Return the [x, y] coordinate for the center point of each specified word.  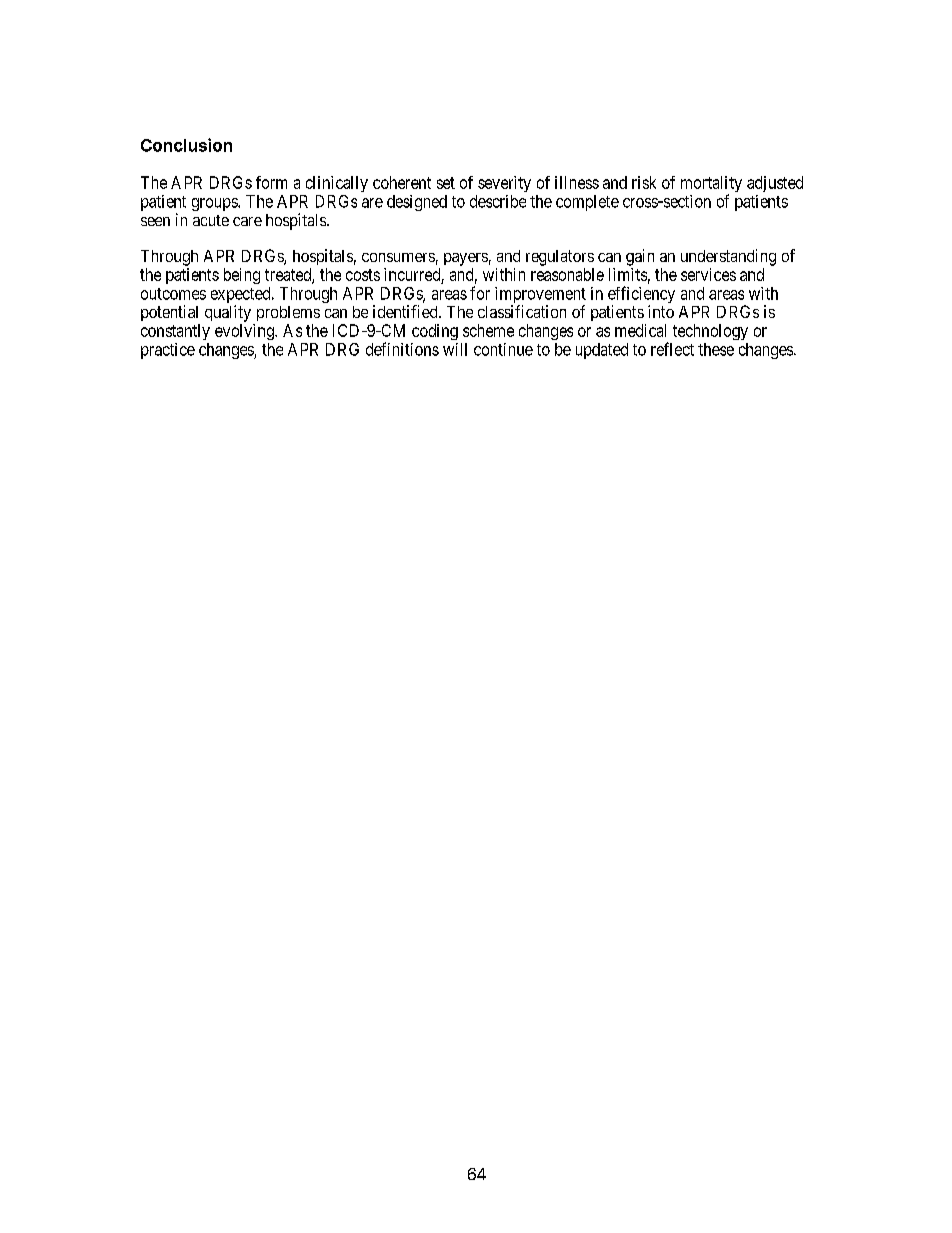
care [247, 221]
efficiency [641, 296]
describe [498, 201]
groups [215, 204]
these [716, 349]
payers [466, 259]
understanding [728, 257]
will [455, 349]
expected [242, 296]
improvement [540, 296]
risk [644, 182]
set [446, 183]
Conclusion [186, 145]
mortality [711, 185]
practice [168, 351]
